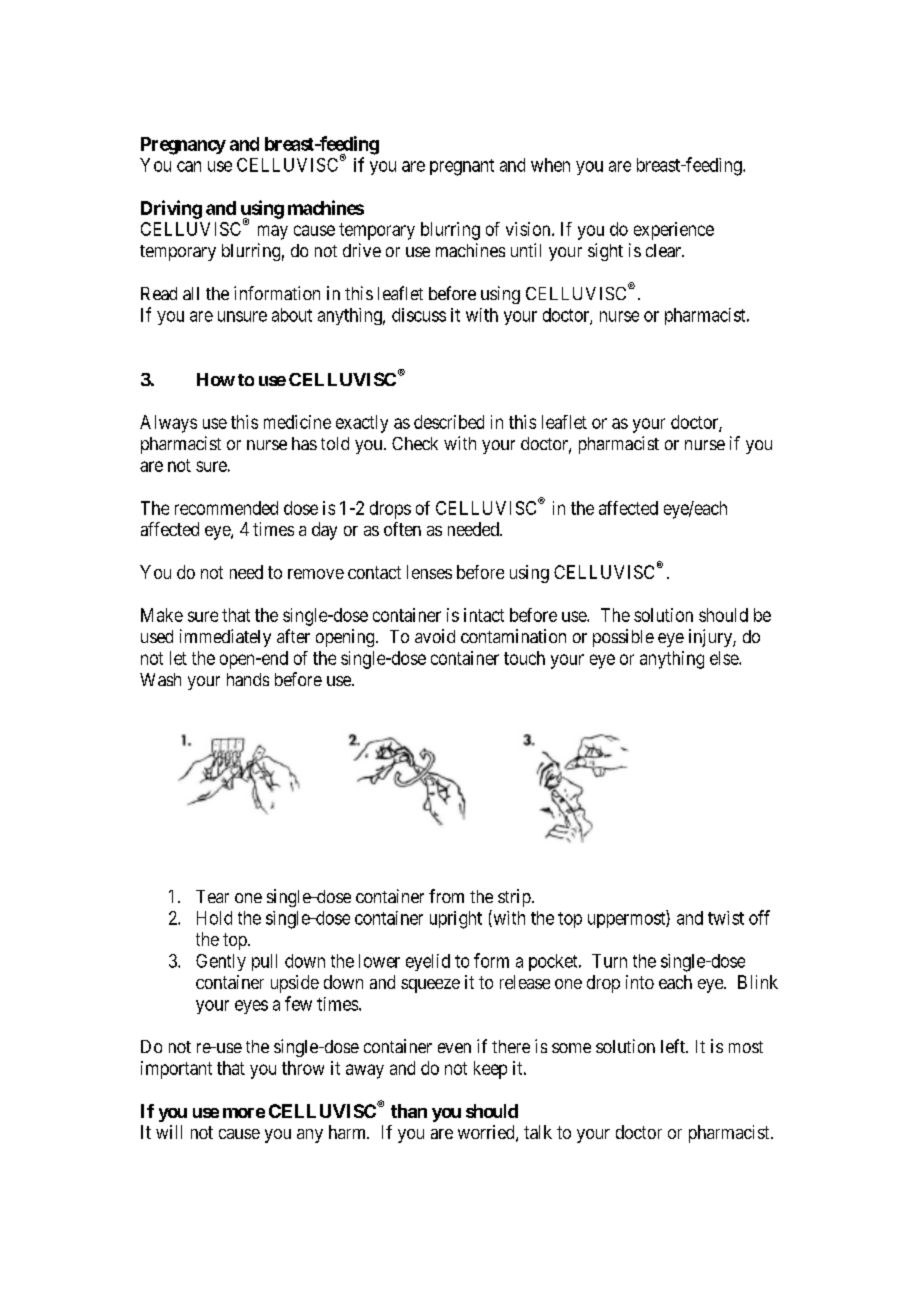 Image resolution: width=924 pixels, height=1308 pixels. What do you see at coordinates (409, 1111) in the image?
I see `than` at bounding box center [409, 1111].
